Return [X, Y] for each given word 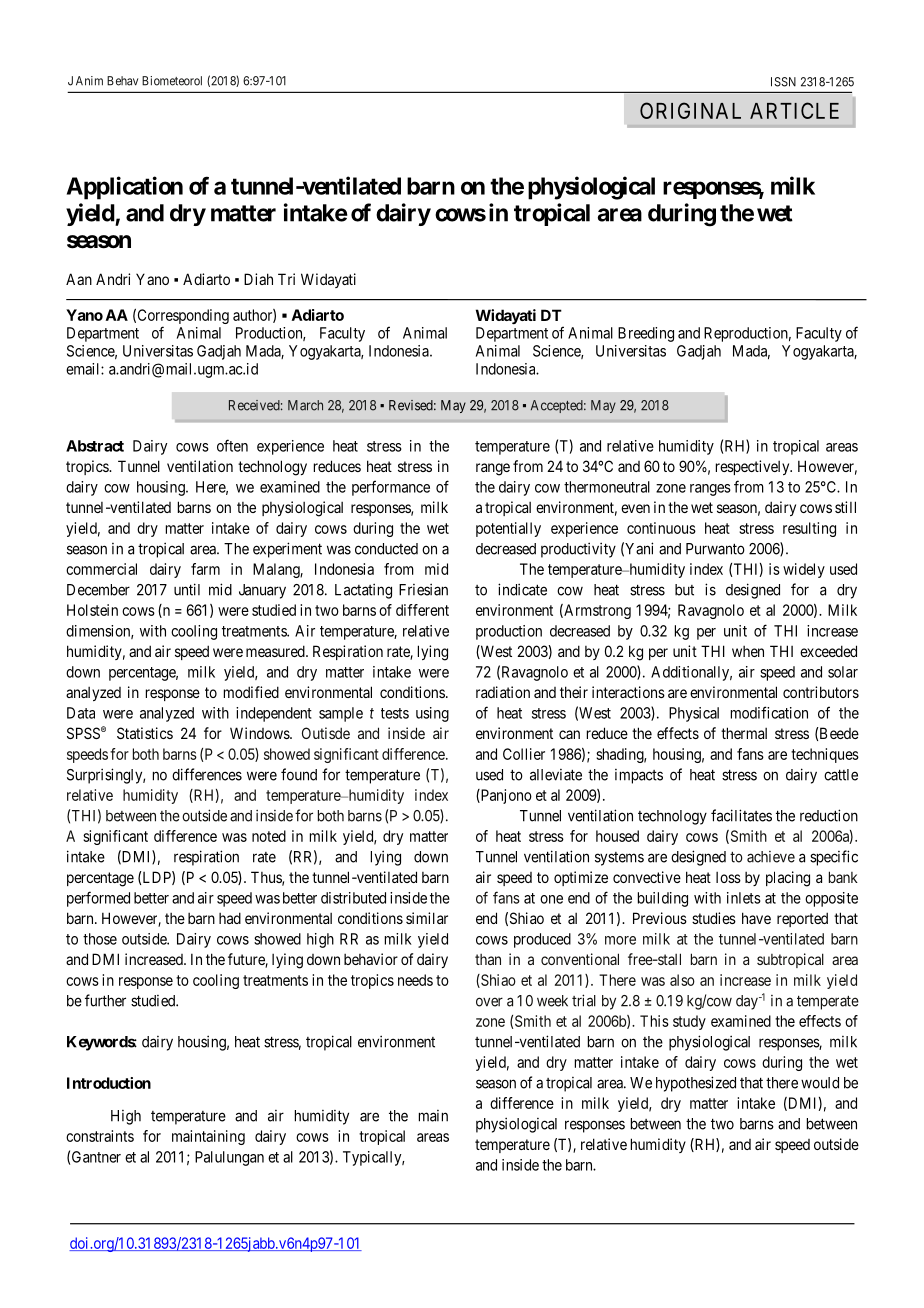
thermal [744, 733]
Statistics [145, 733]
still [845, 507]
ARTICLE [794, 110]
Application [125, 188]
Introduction [109, 1083]
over [489, 1002]
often [232, 445]
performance [391, 488]
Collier [524, 754]
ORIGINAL [690, 110]
